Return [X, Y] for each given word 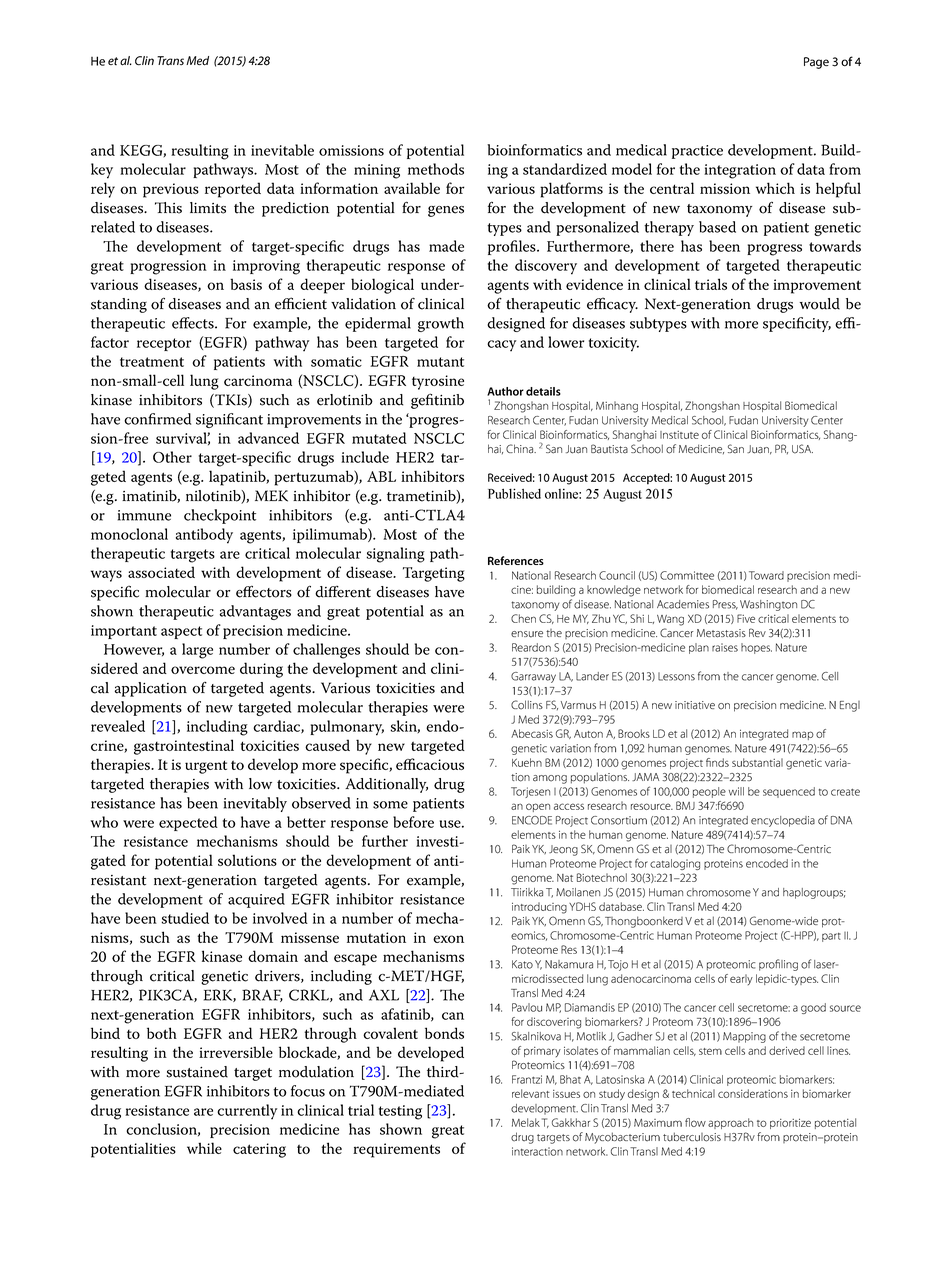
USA [802, 449]
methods [436, 169]
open [538, 807]
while [204, 1148]
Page [816, 63]
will [736, 791]
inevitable [282, 150]
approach [730, 1123]
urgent [206, 767]
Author [505, 391]
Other [172, 457]
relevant [531, 1093]
